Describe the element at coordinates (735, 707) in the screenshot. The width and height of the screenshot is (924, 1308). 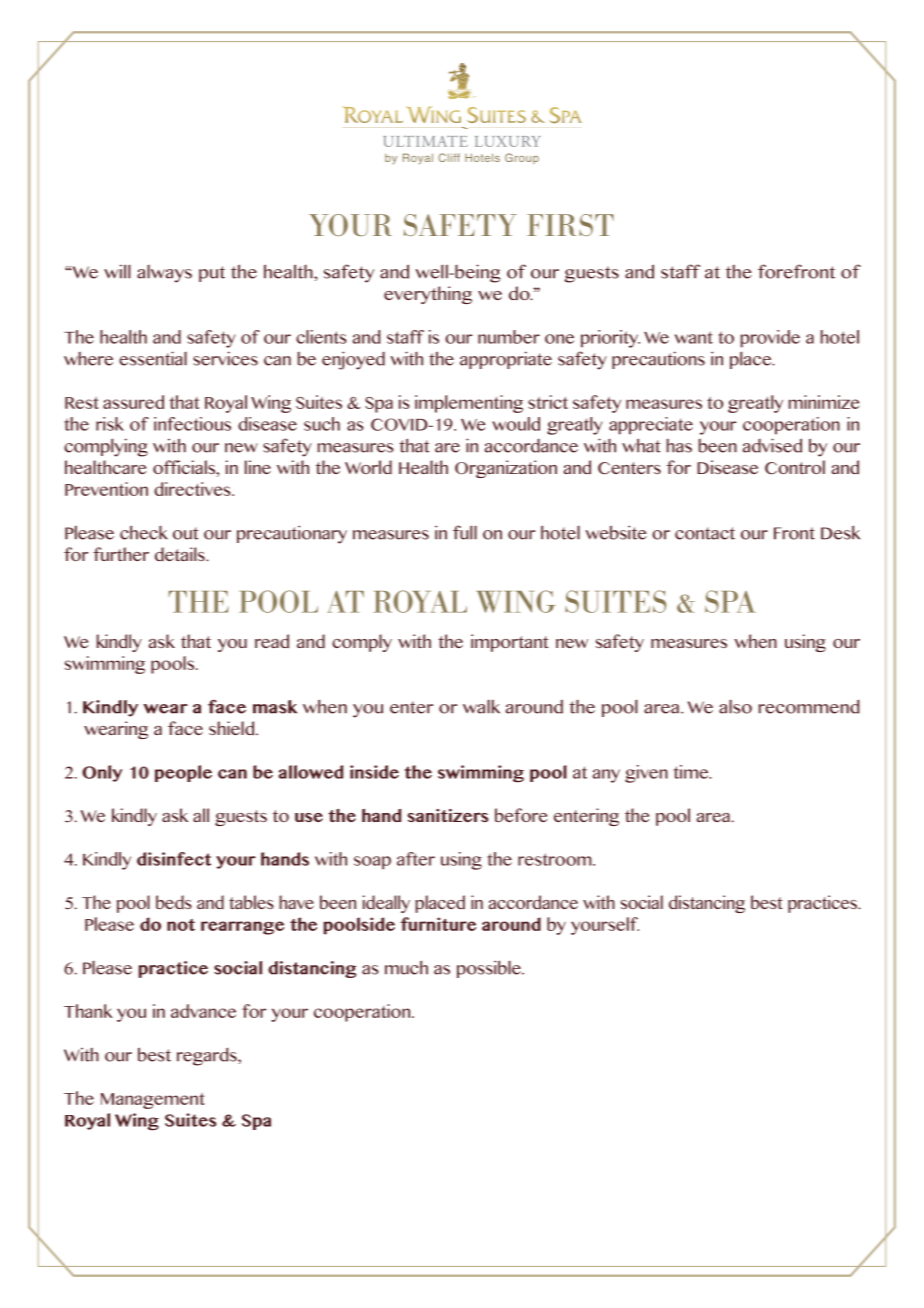
I see `also` at that location.
